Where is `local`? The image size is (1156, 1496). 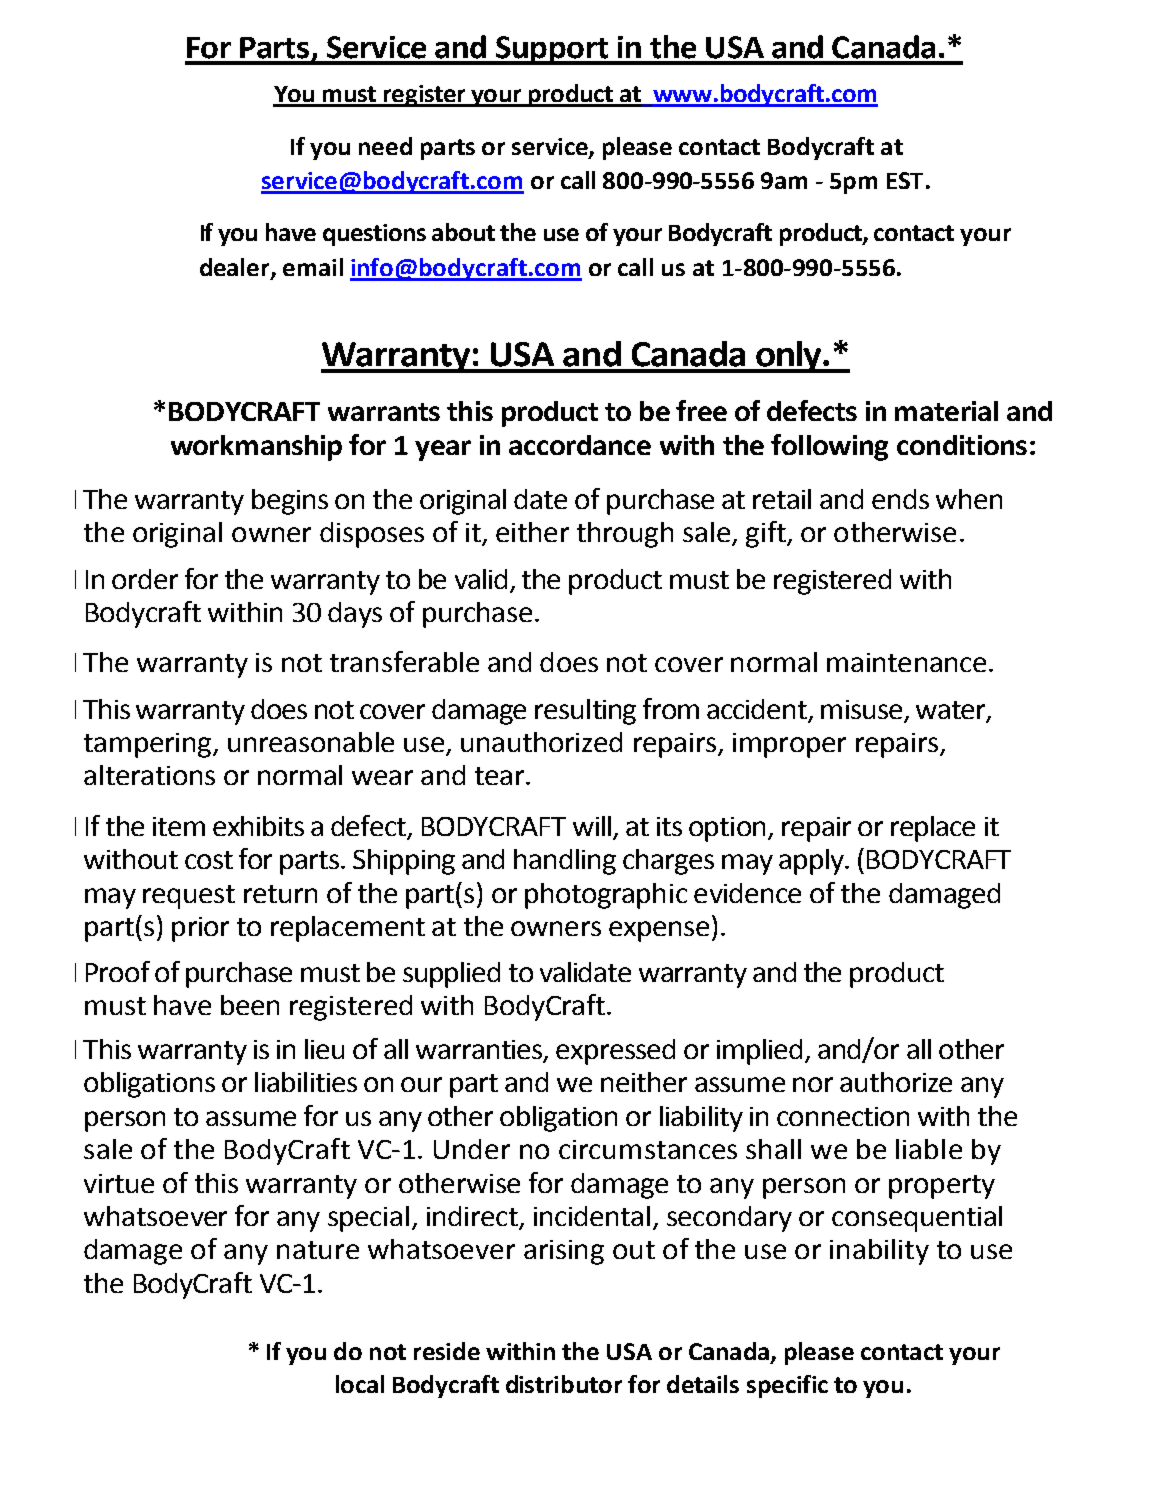 local is located at coordinates (360, 1384).
